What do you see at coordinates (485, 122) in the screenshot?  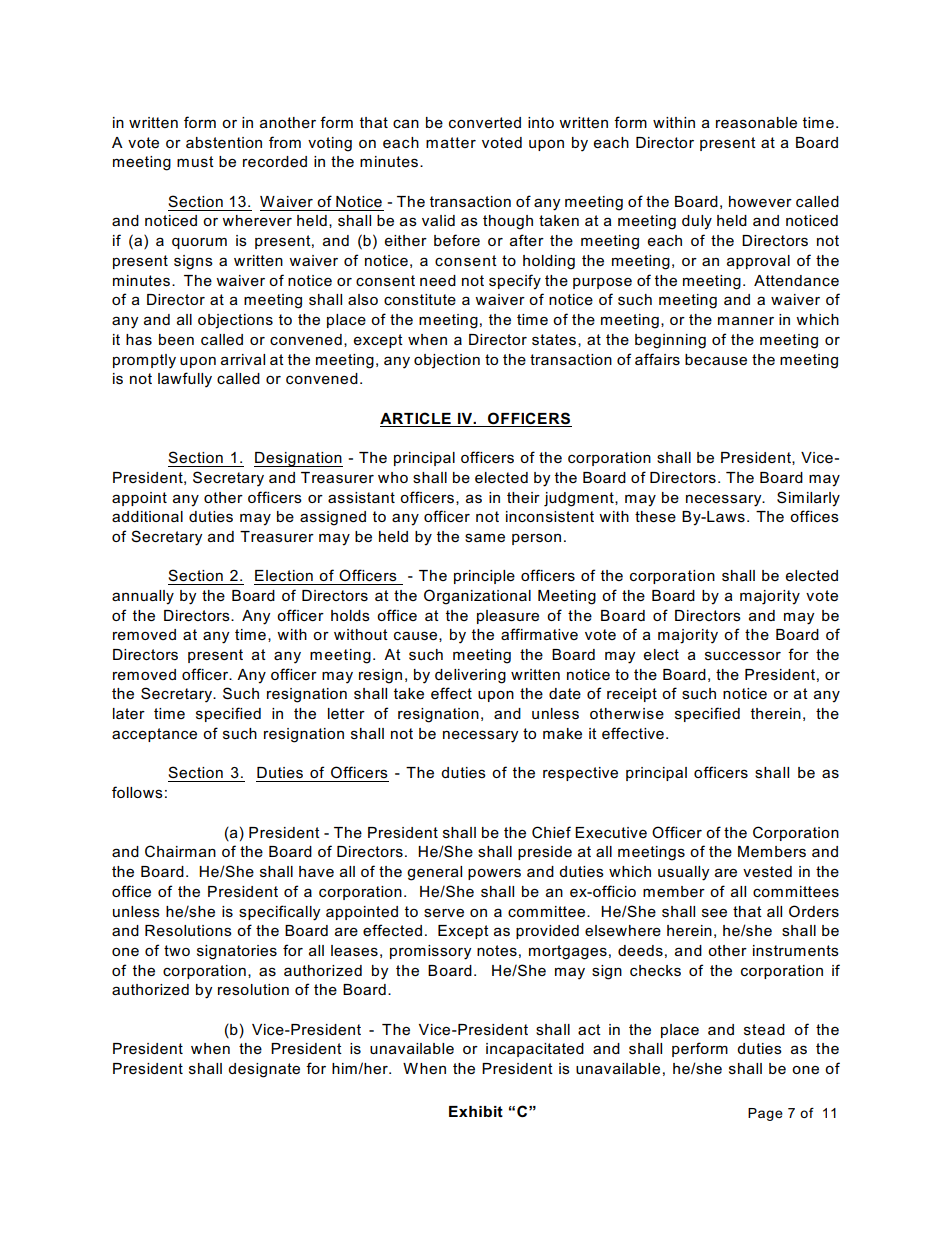 I see `converted` at bounding box center [485, 122].
